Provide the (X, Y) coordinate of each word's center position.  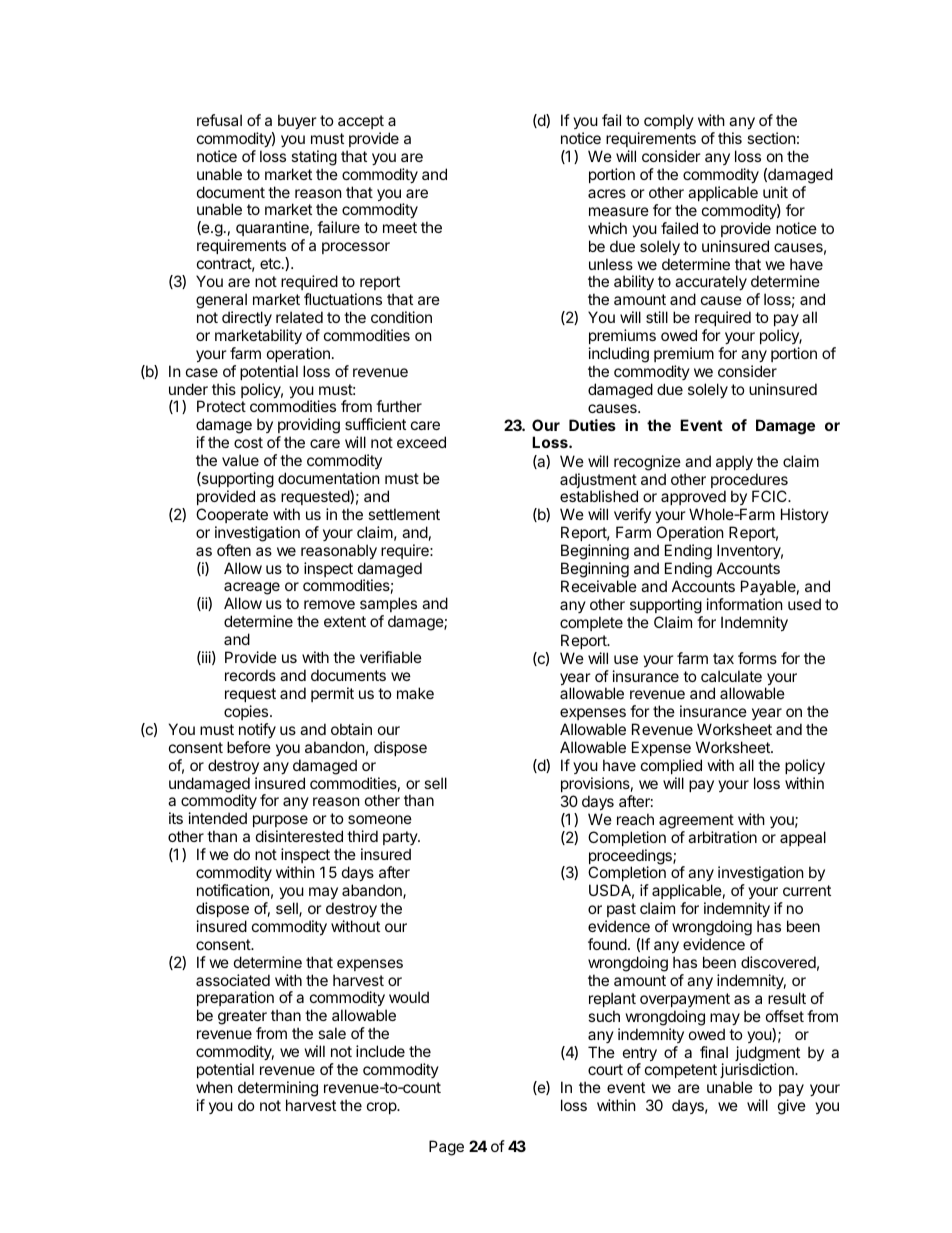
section (771, 138)
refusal (219, 120)
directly (247, 318)
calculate (731, 676)
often (234, 550)
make (415, 693)
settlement (404, 514)
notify (257, 730)
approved (693, 497)
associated (233, 980)
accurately (711, 284)
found (607, 944)
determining (278, 1089)
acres (607, 193)
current (807, 890)
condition (401, 317)
